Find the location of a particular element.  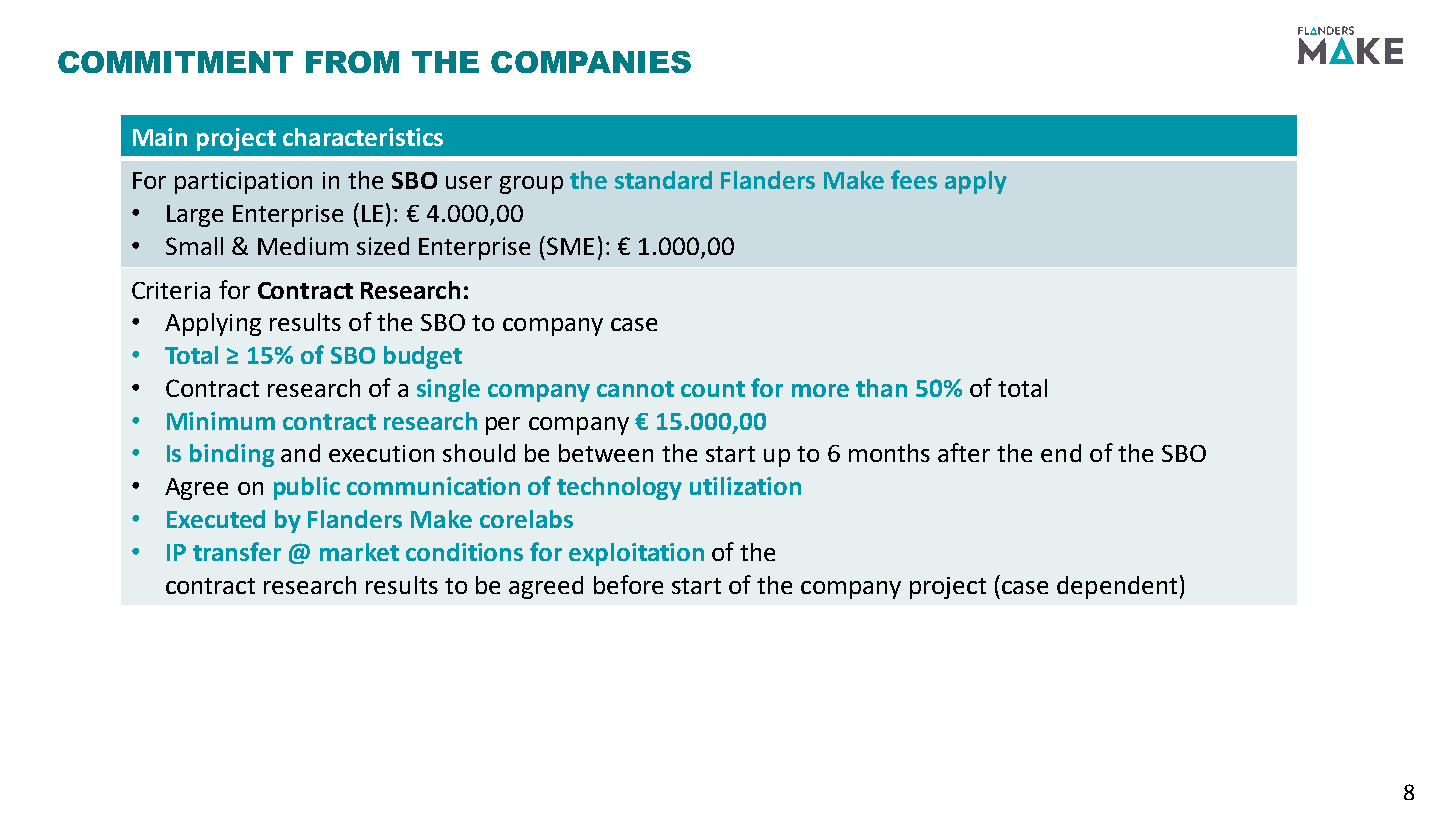

cannot is located at coordinates (635, 389).
